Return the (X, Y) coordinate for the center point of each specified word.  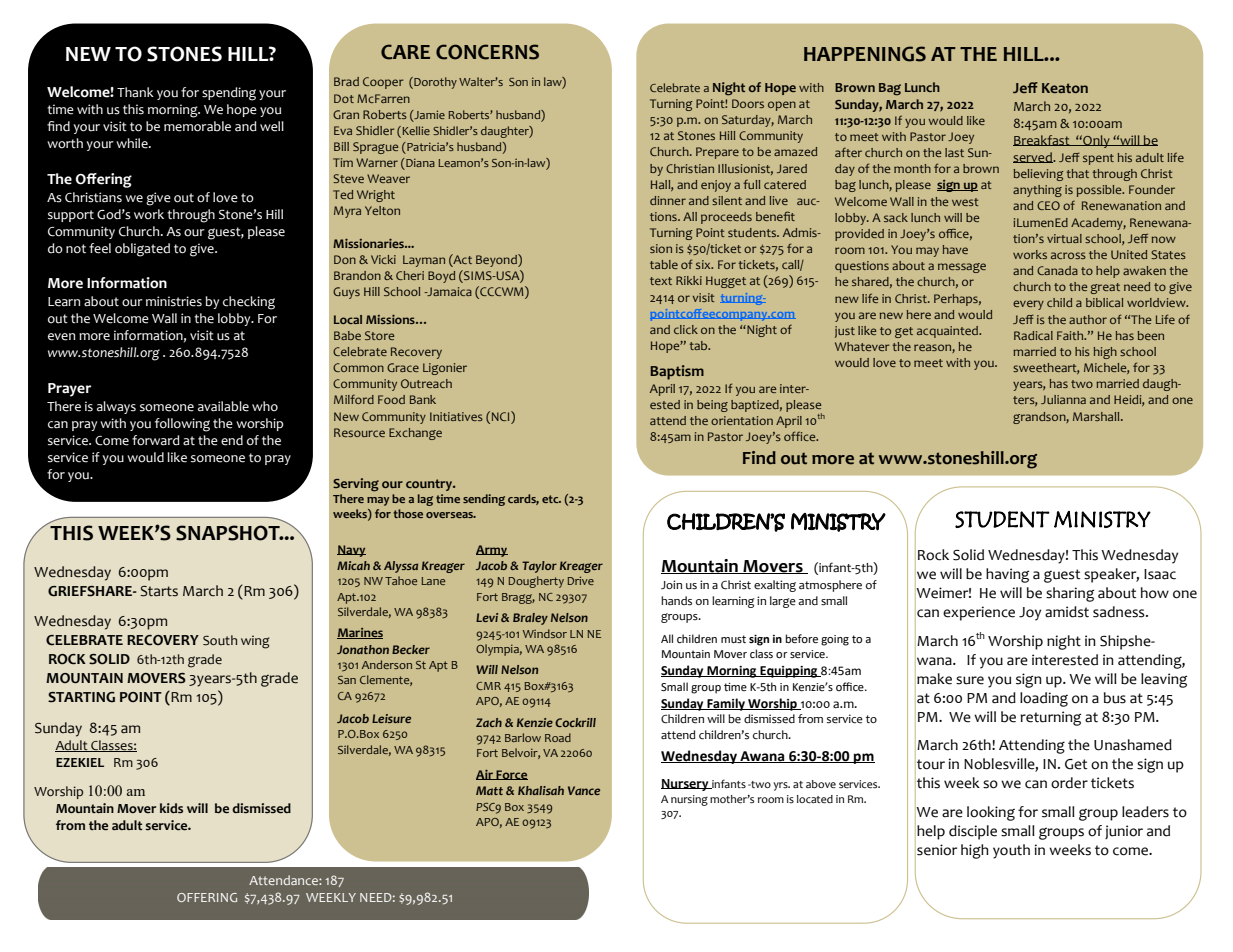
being (712, 406)
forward (156, 440)
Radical (1033, 335)
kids (171, 808)
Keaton (1065, 88)
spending (229, 94)
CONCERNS (487, 52)
